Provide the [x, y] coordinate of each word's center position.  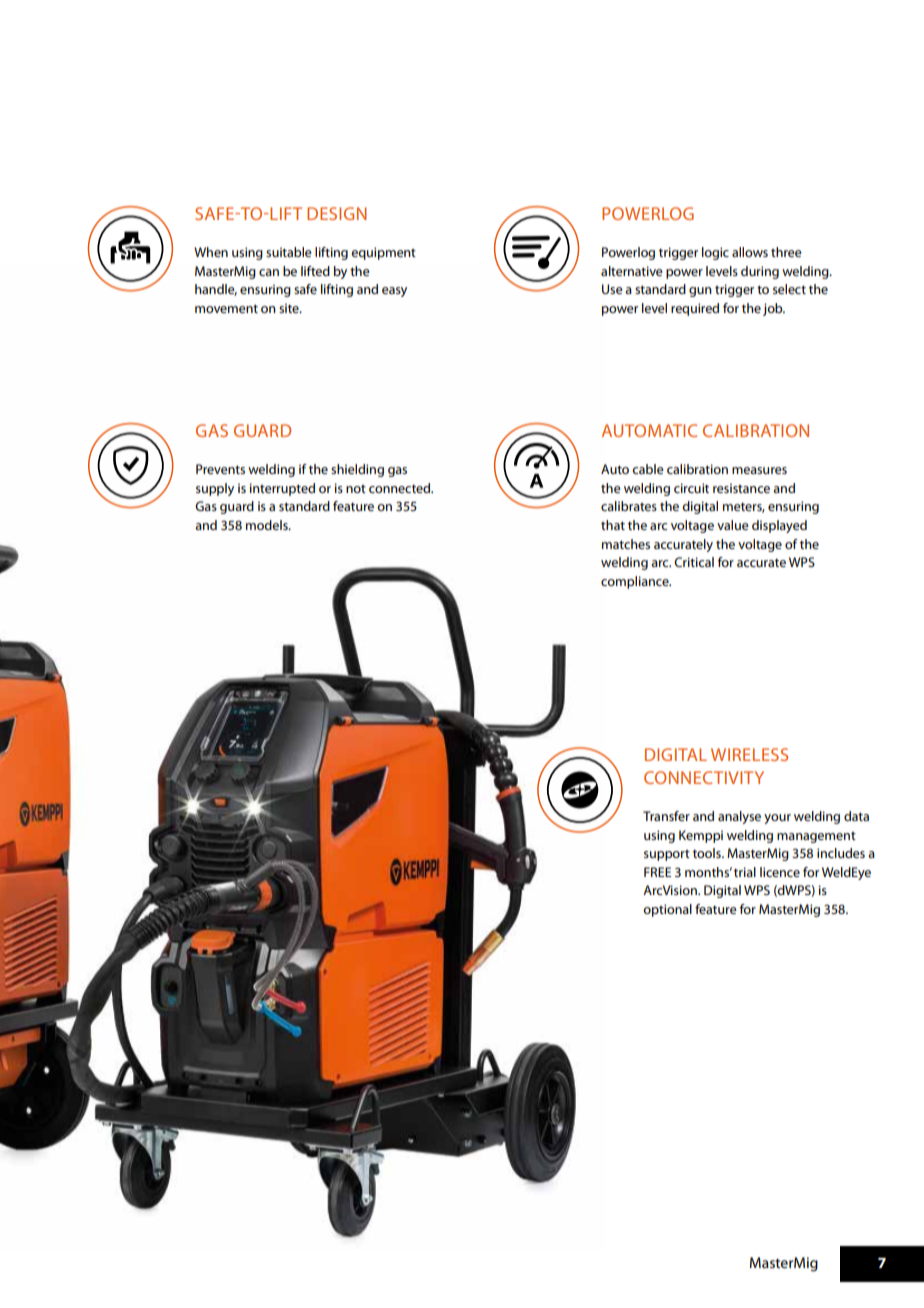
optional [667, 910]
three [786, 252]
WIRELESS [749, 754]
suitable [289, 252]
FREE [657, 872]
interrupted [282, 489]
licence [780, 872]
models [268, 525]
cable [648, 469]
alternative [632, 271]
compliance [636, 582]
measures [759, 470]
